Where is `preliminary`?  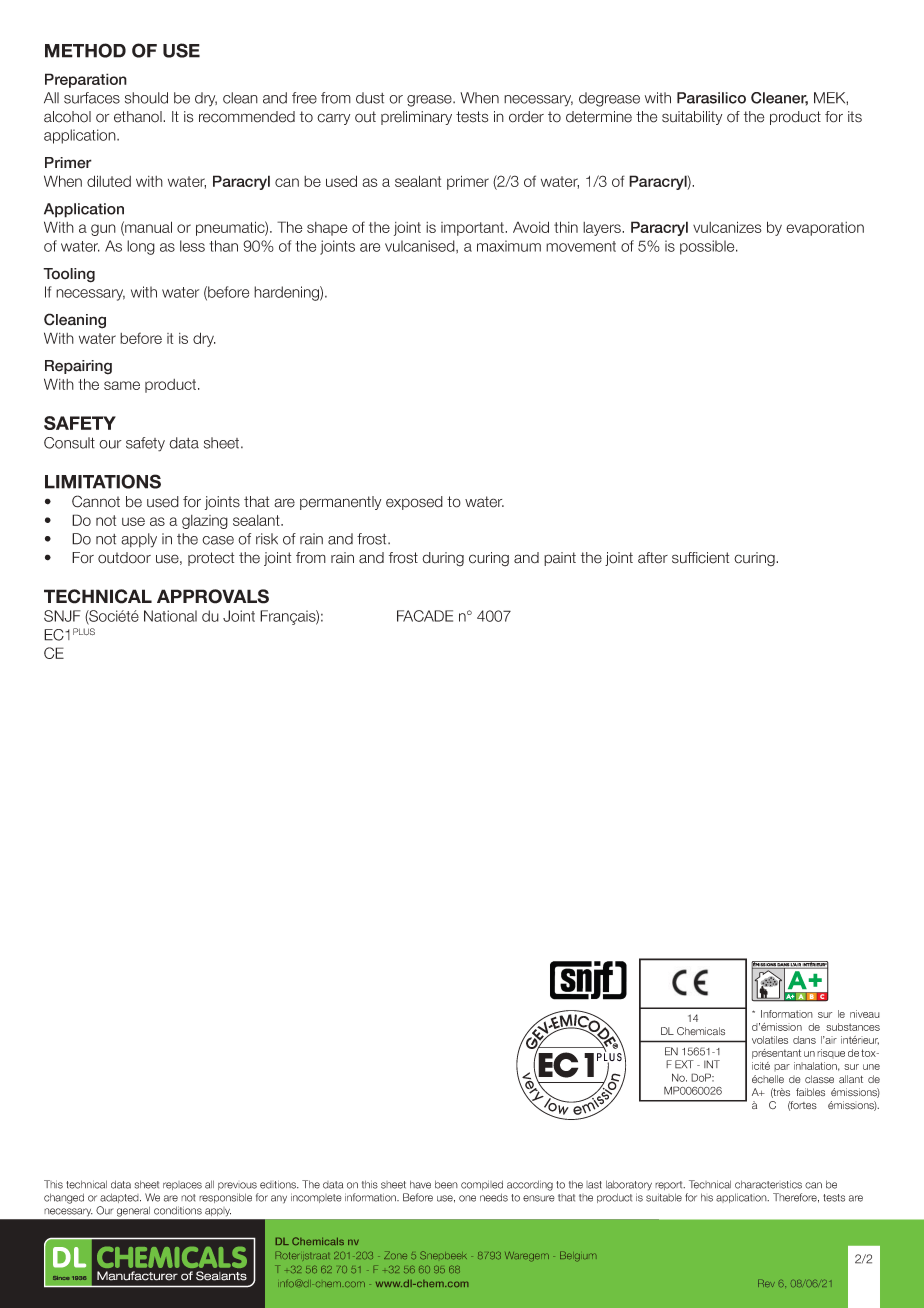
preliminary is located at coordinates (416, 118).
